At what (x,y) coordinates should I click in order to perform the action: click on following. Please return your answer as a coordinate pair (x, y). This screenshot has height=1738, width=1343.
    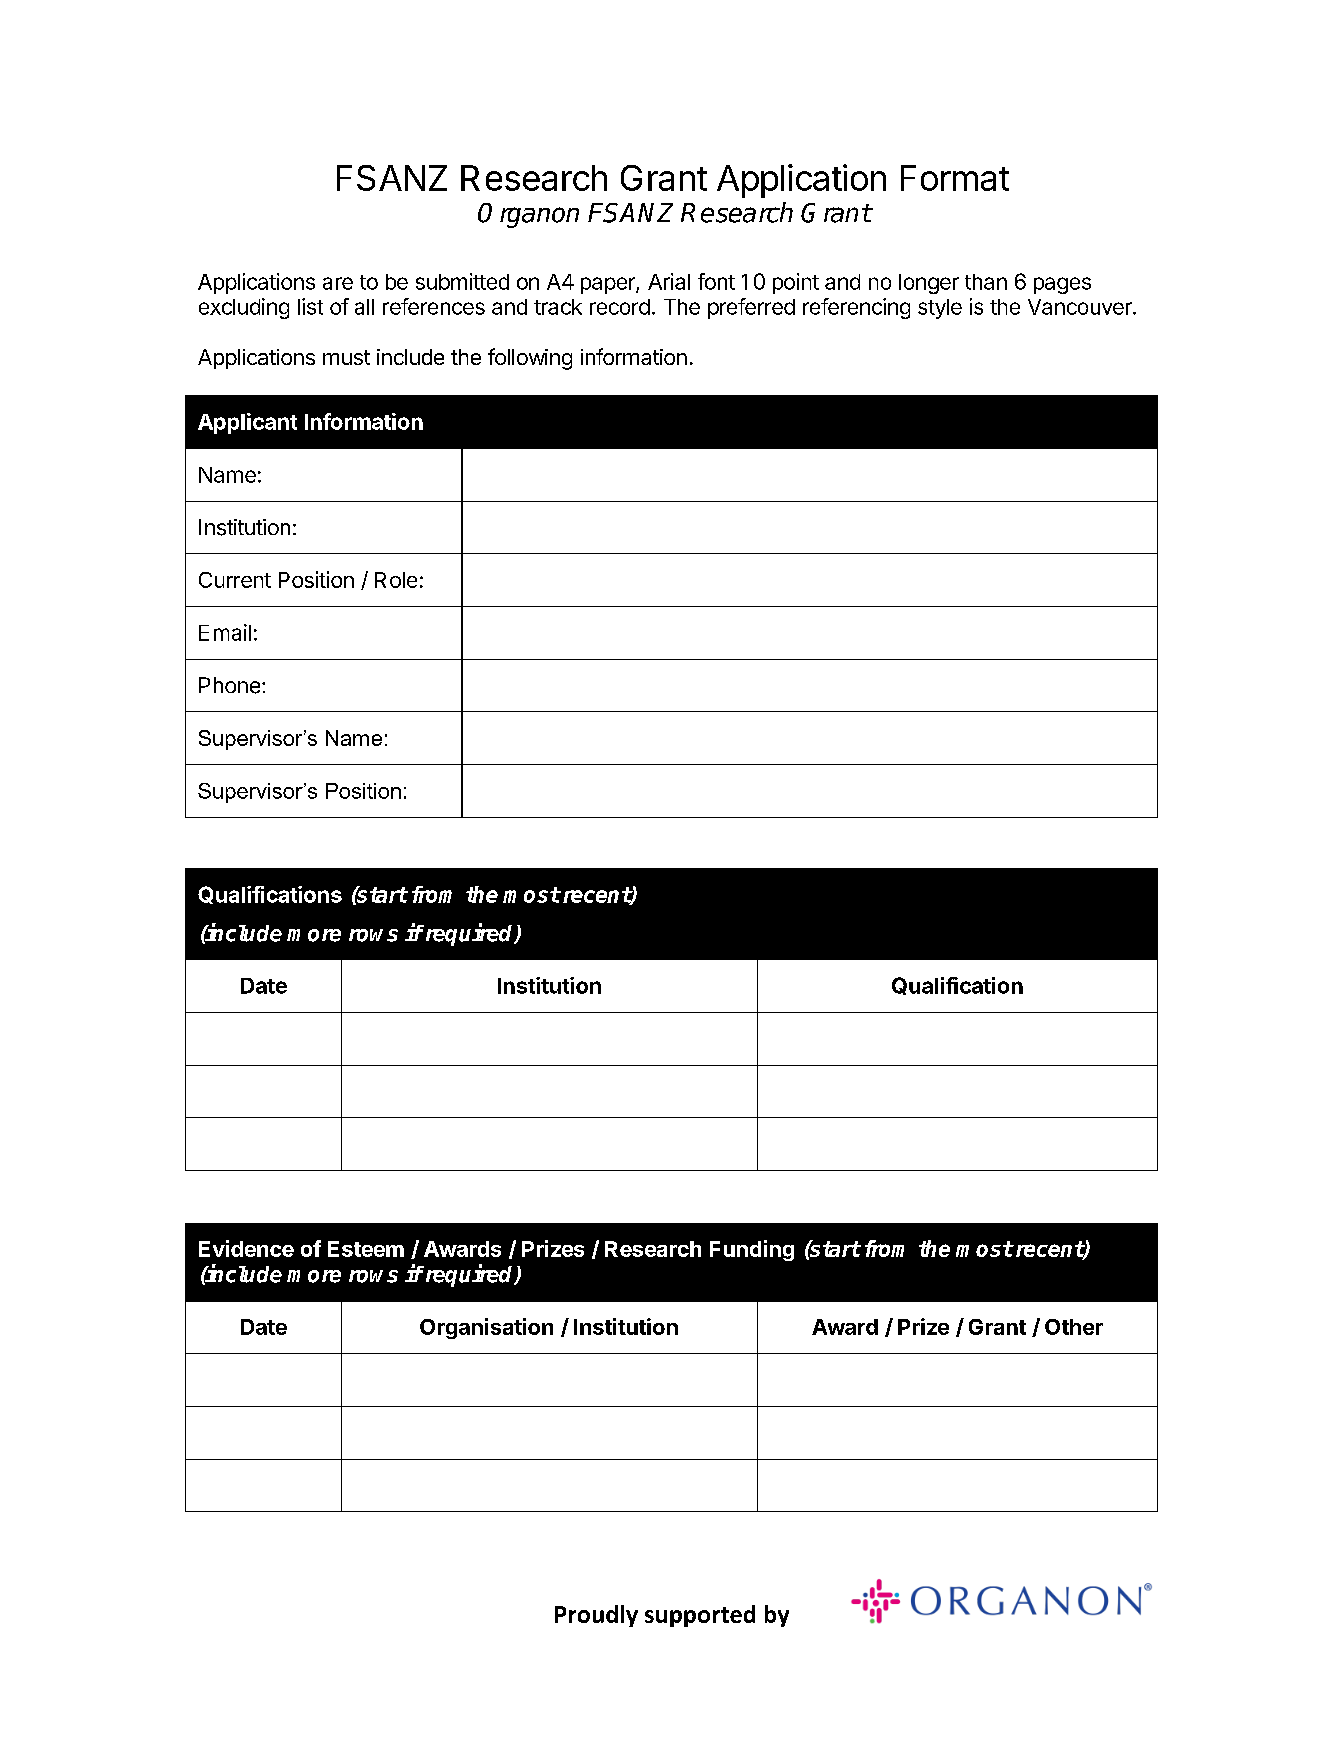
    Looking at the image, I should click on (530, 359).
